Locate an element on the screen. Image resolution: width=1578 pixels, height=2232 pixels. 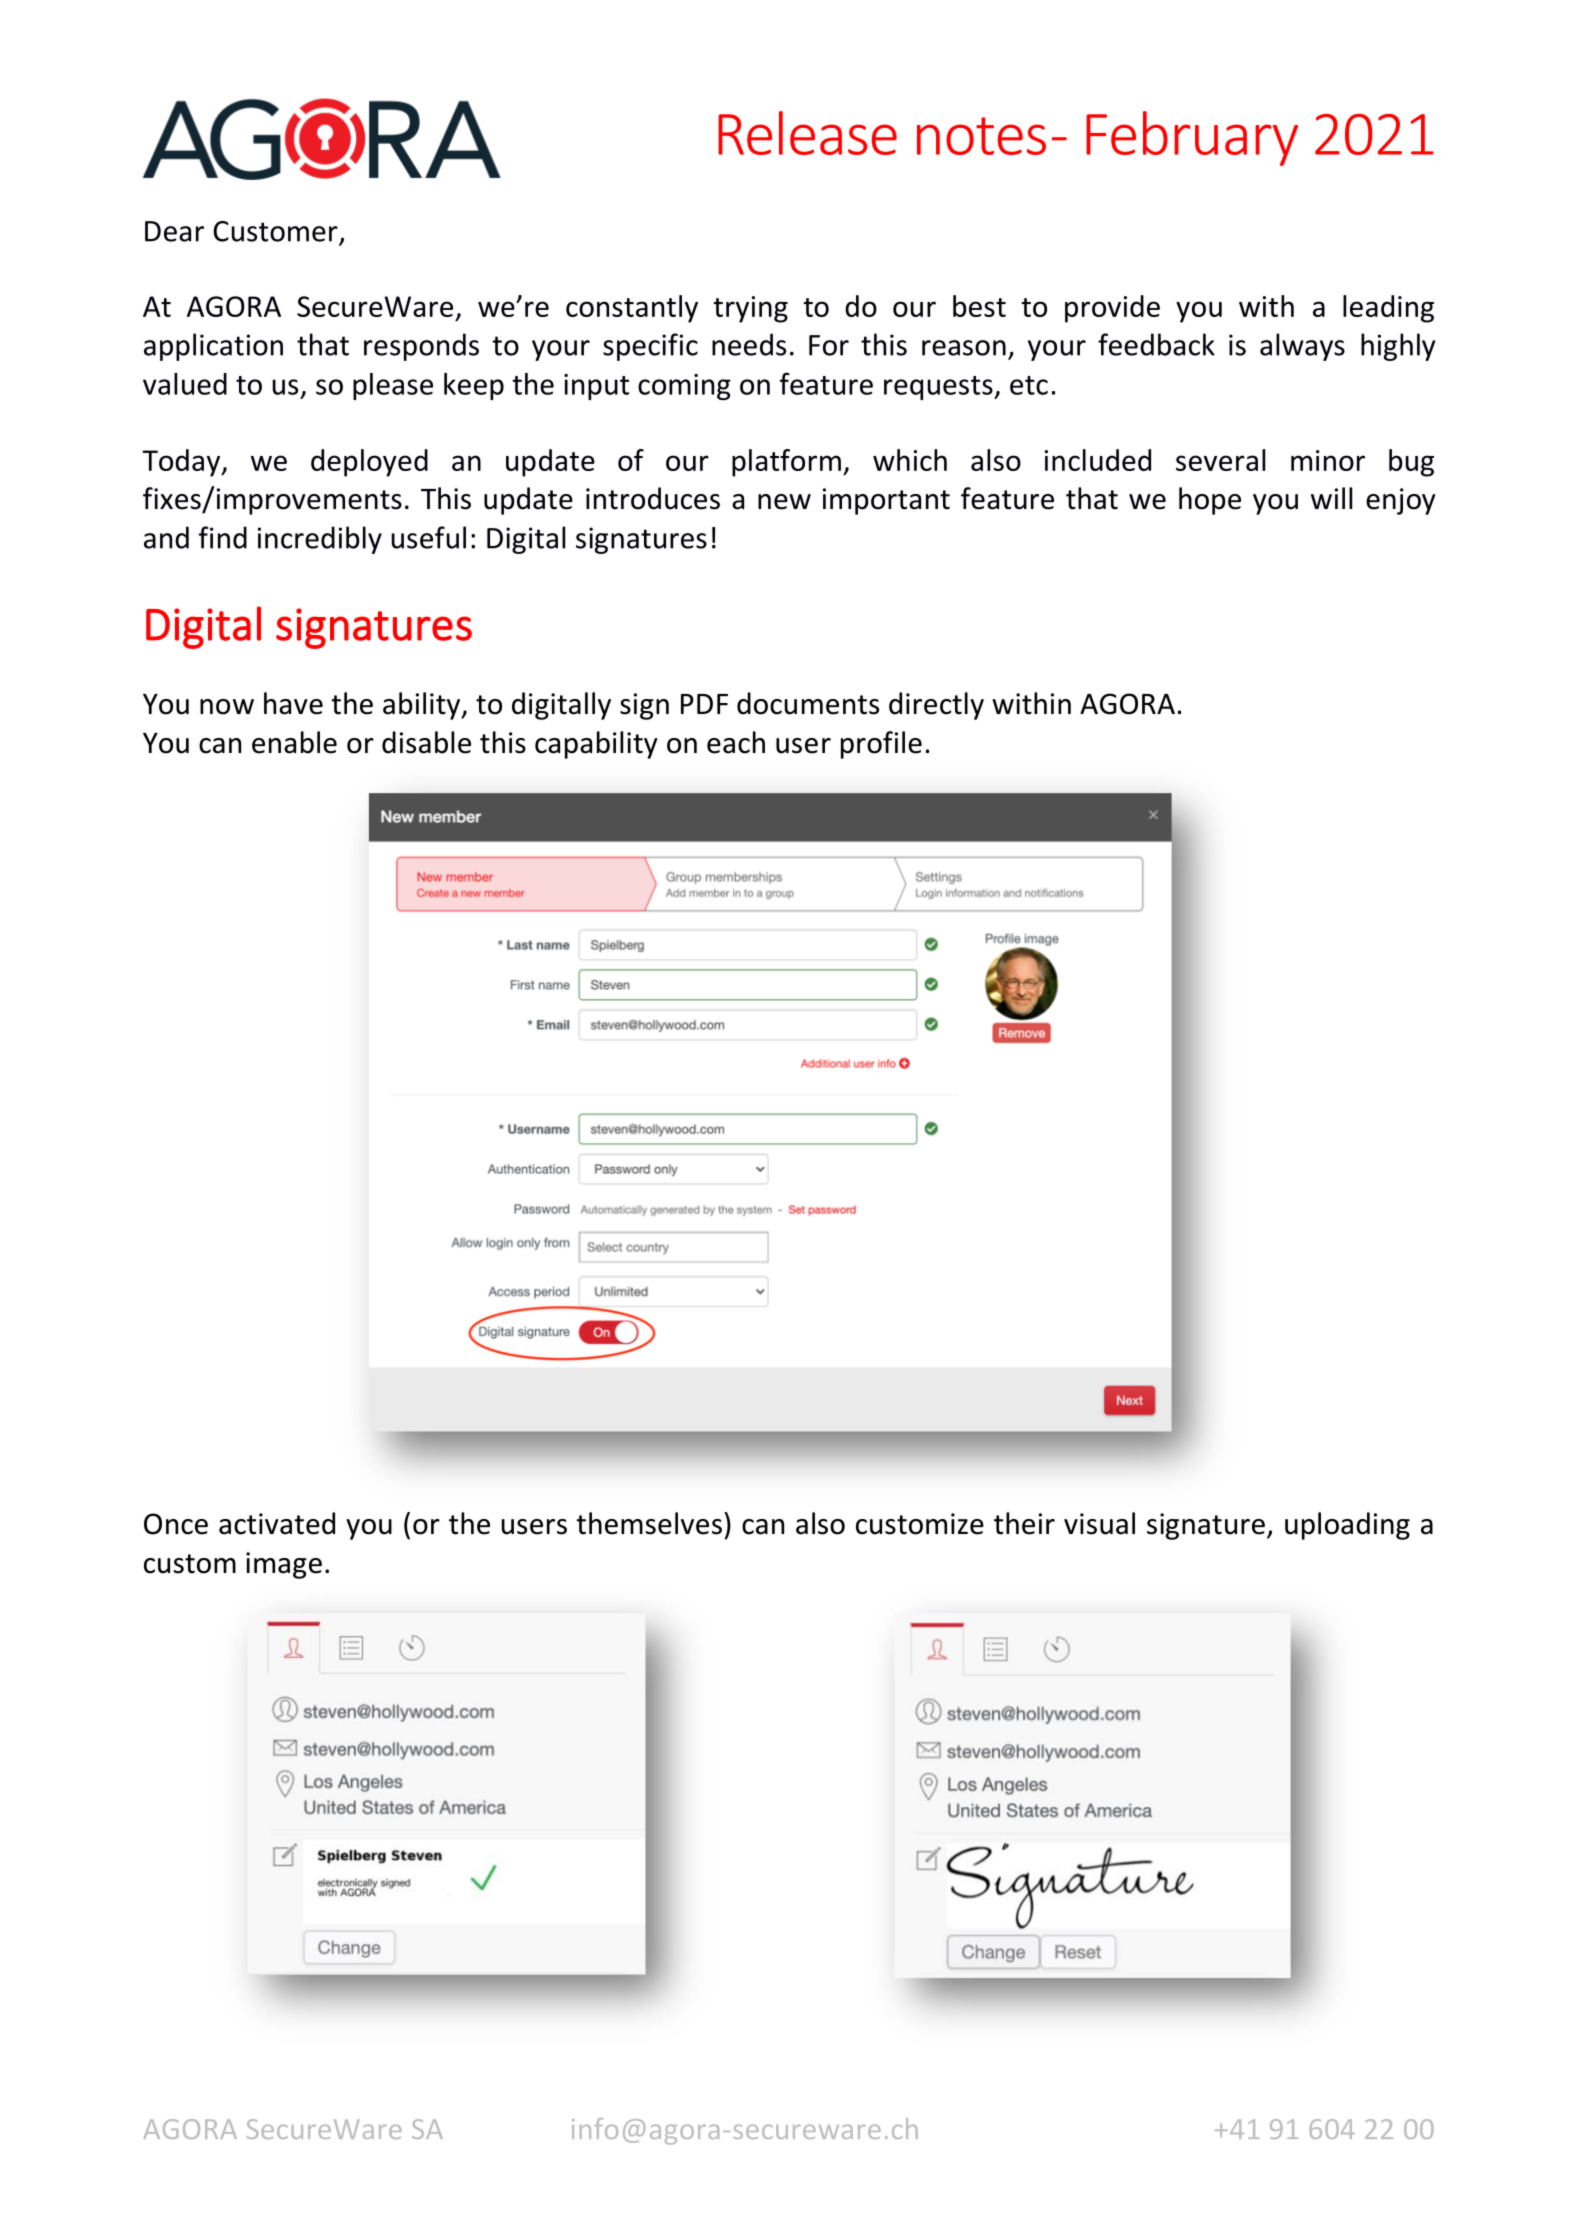
enable is located at coordinates (294, 742).
